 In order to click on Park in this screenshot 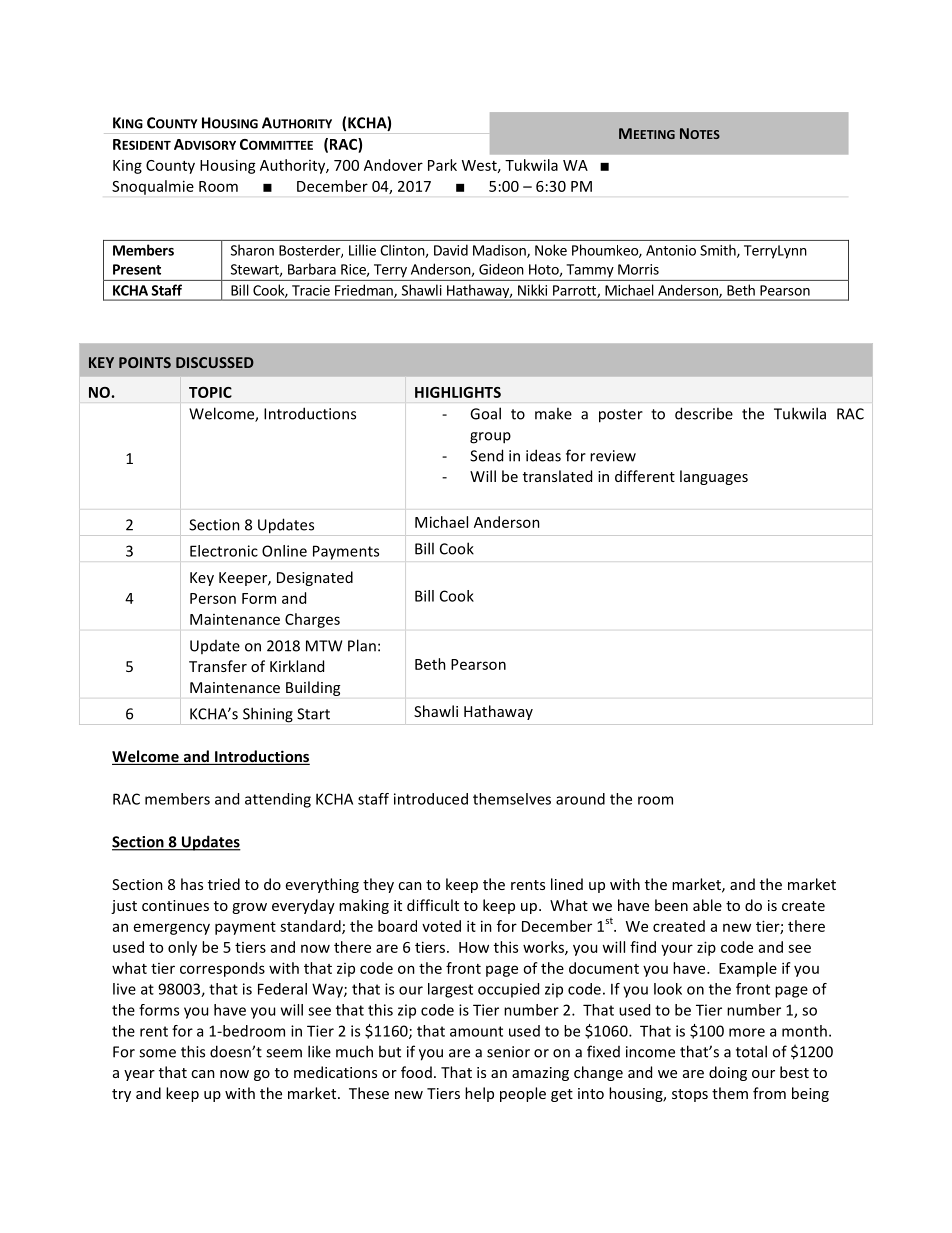, I will do `click(442, 165)`.
